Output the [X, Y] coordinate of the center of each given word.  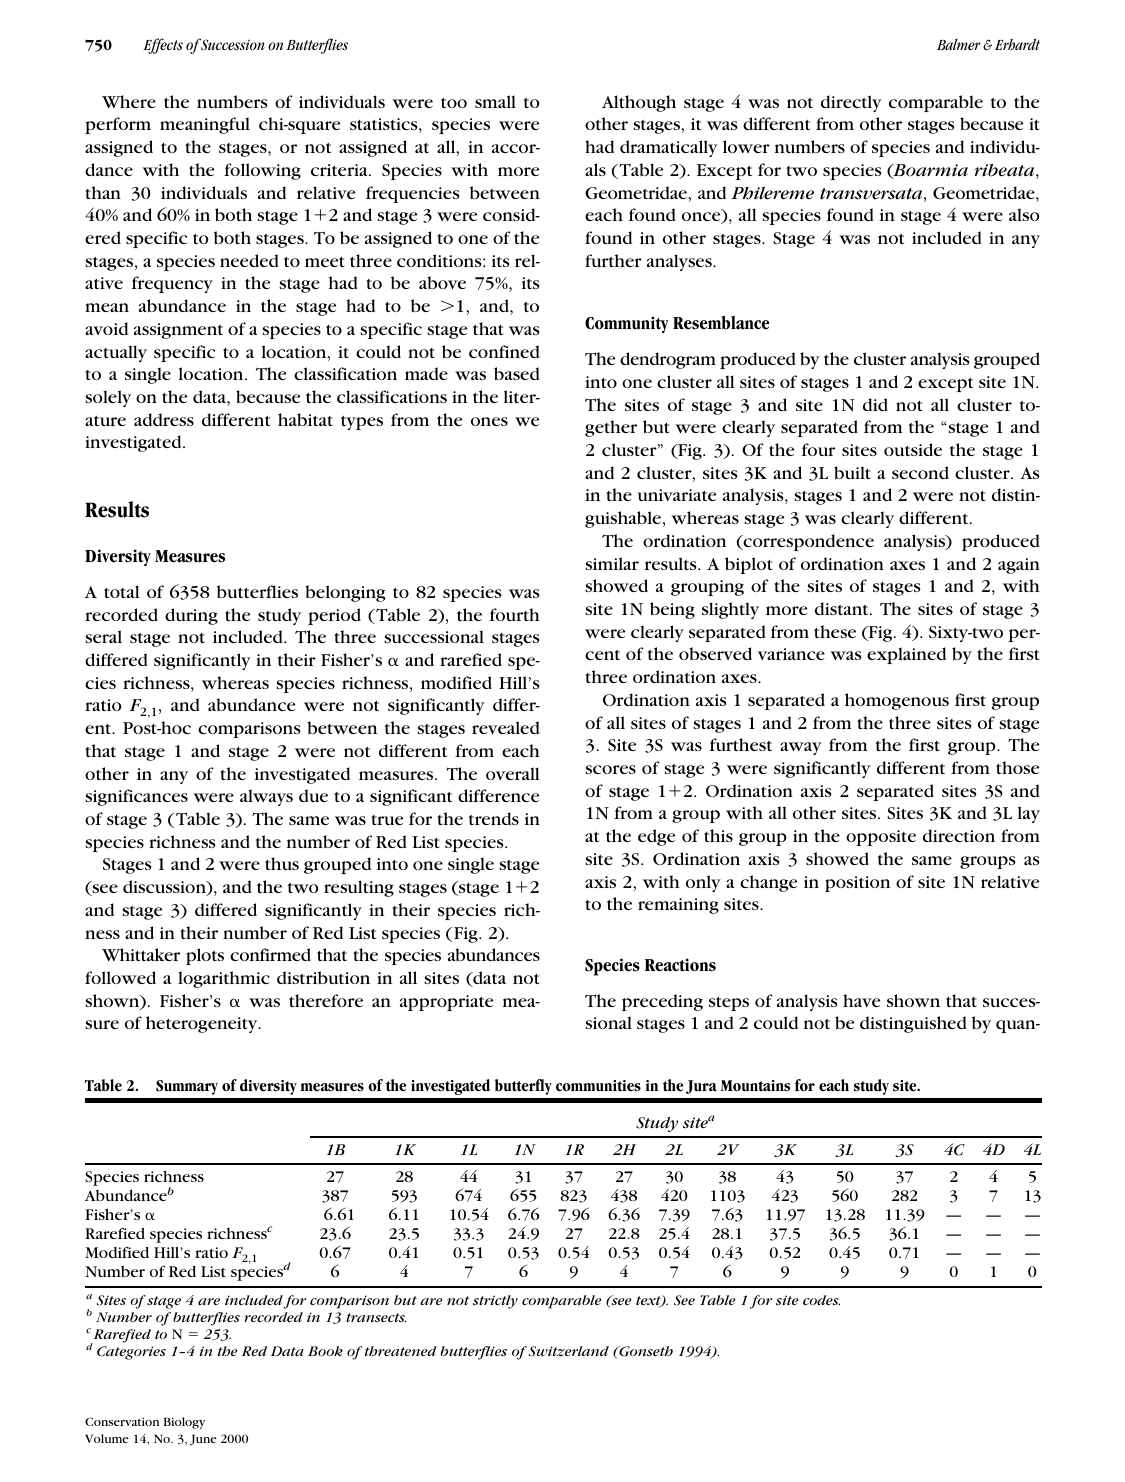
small [495, 101]
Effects [163, 46]
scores [610, 769]
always [266, 797]
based [517, 374]
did [875, 404]
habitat [305, 420]
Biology [184, 1423]
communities [598, 1086]
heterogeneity [203, 1024]
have [861, 1000]
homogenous [897, 701]
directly [851, 103]
